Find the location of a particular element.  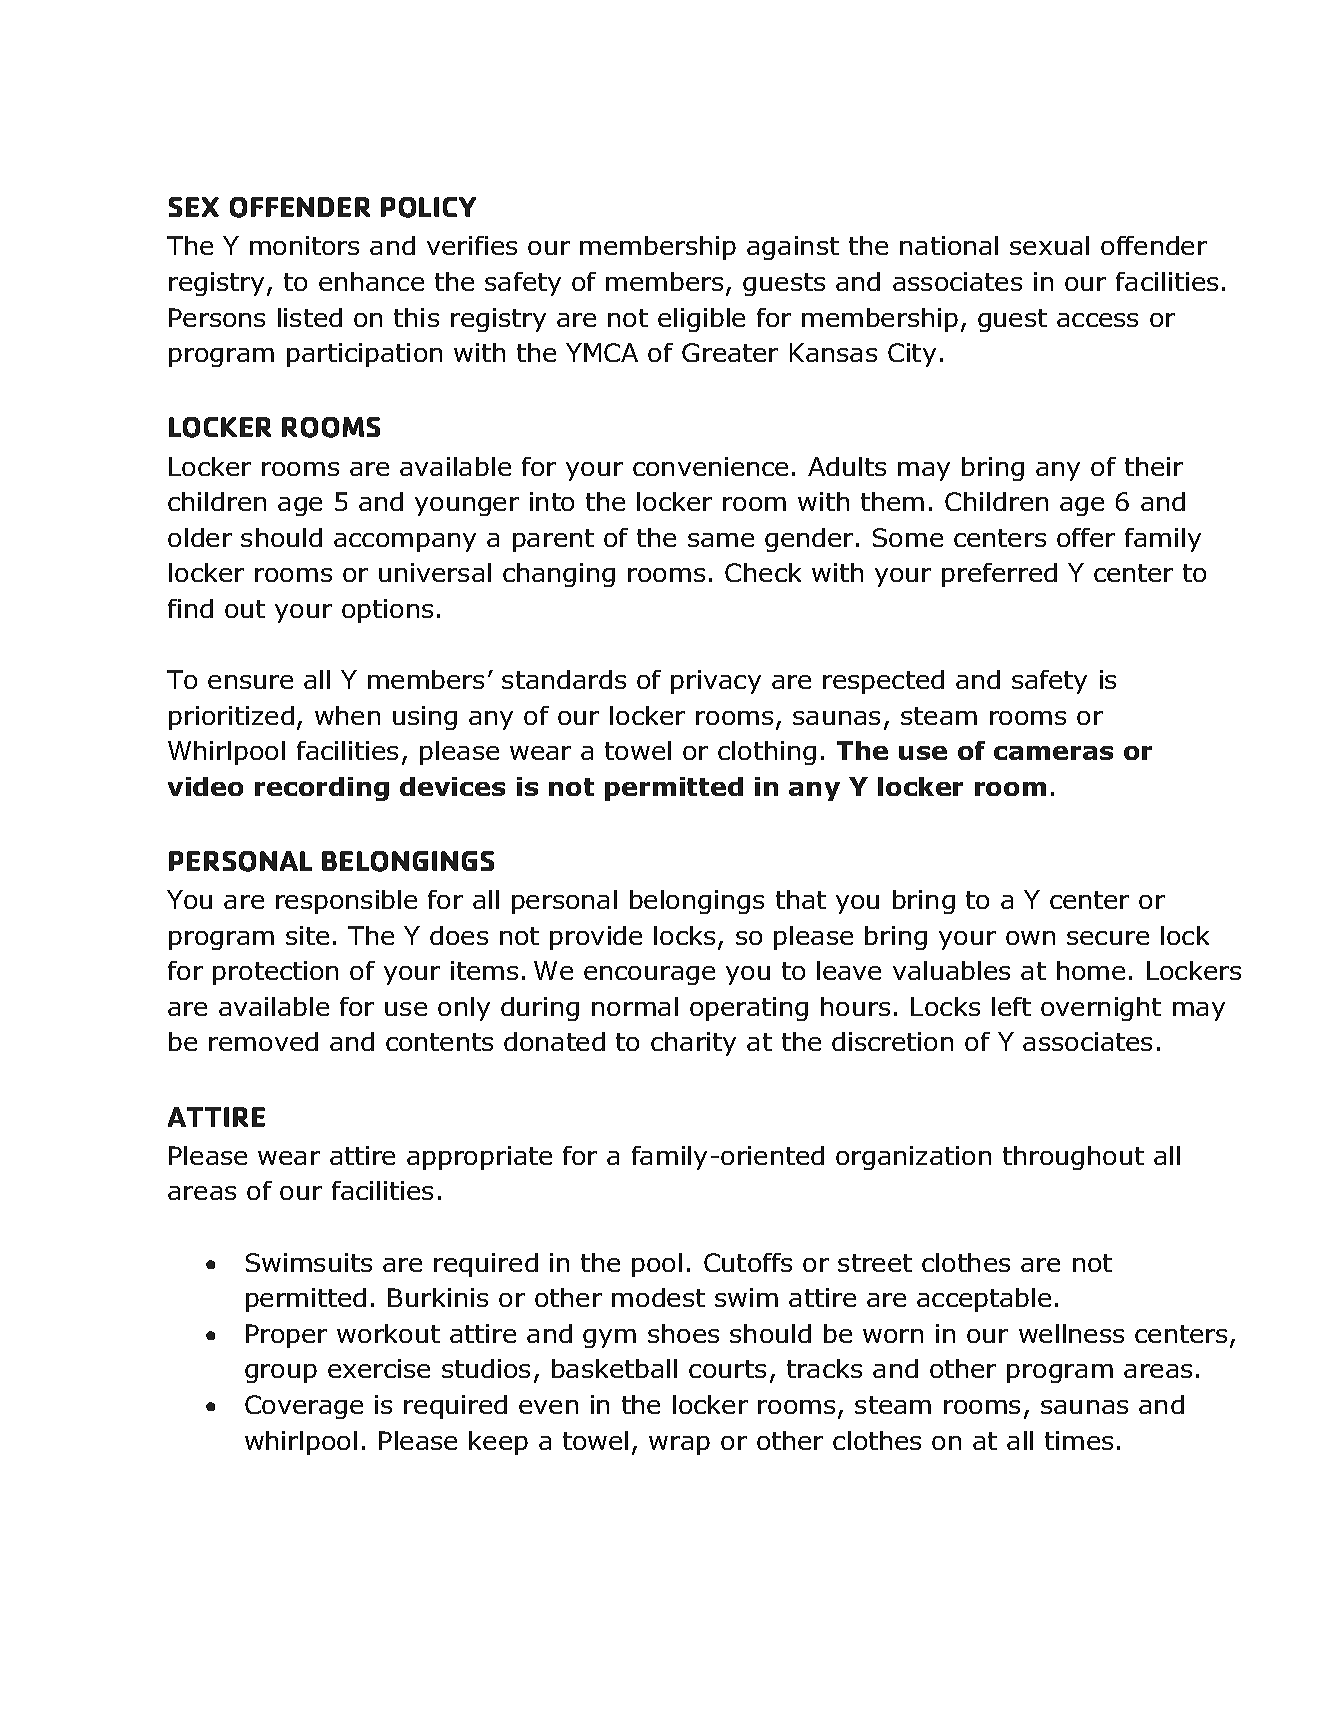

clothing is located at coordinates (767, 753).
